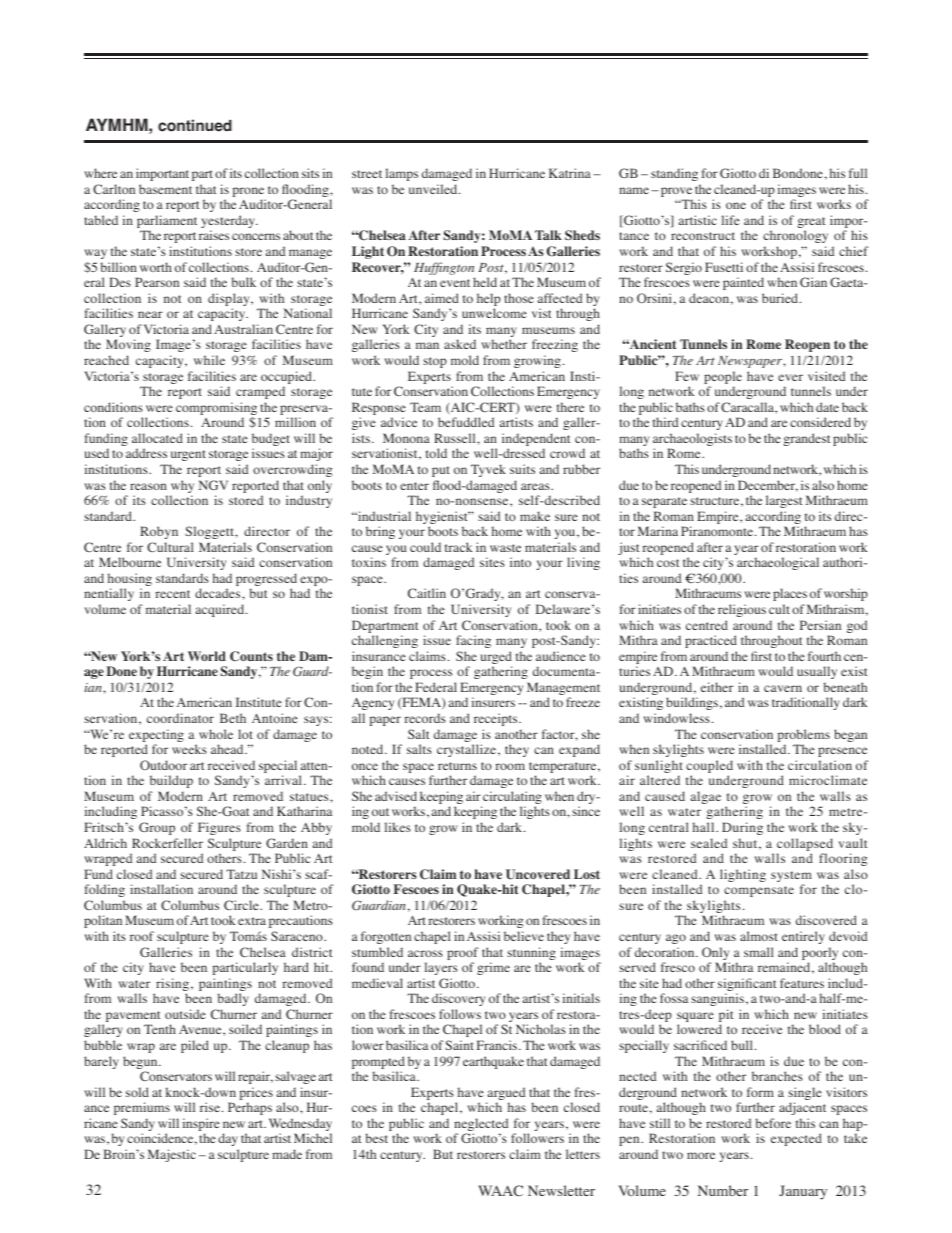 This screenshot has height=1233, width=952. What do you see at coordinates (171, 781) in the screenshot?
I see `buildup` at bounding box center [171, 781].
